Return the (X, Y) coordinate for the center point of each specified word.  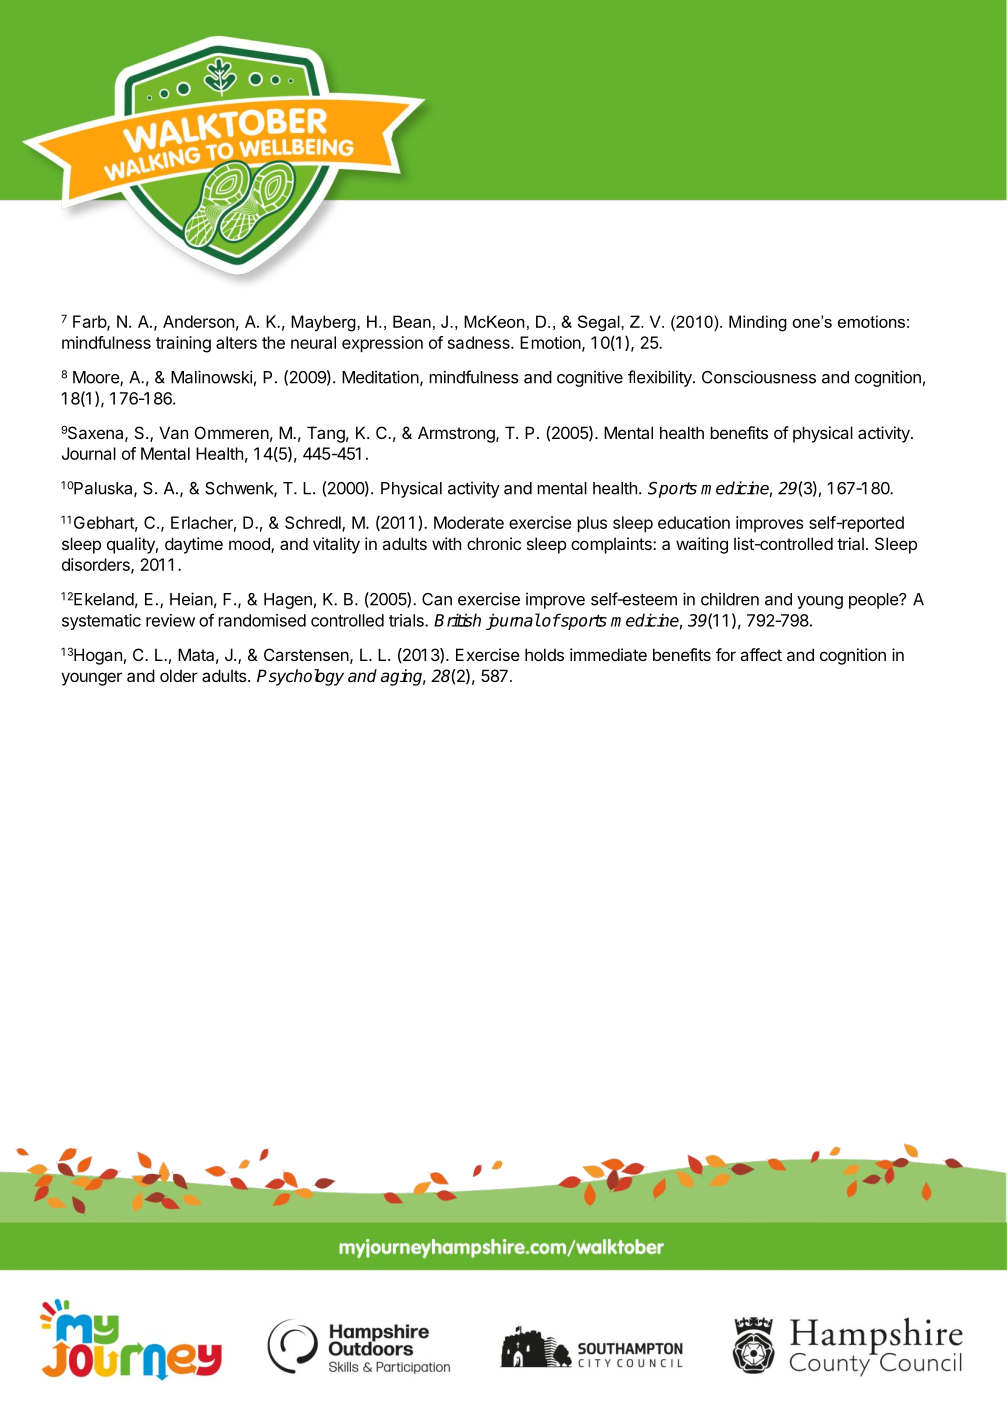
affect (761, 654)
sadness (480, 342)
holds (544, 654)
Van (173, 432)
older (179, 675)
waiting (702, 545)
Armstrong (457, 434)
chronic (494, 543)
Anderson (198, 321)
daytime (194, 545)
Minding (758, 323)
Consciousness (759, 377)
